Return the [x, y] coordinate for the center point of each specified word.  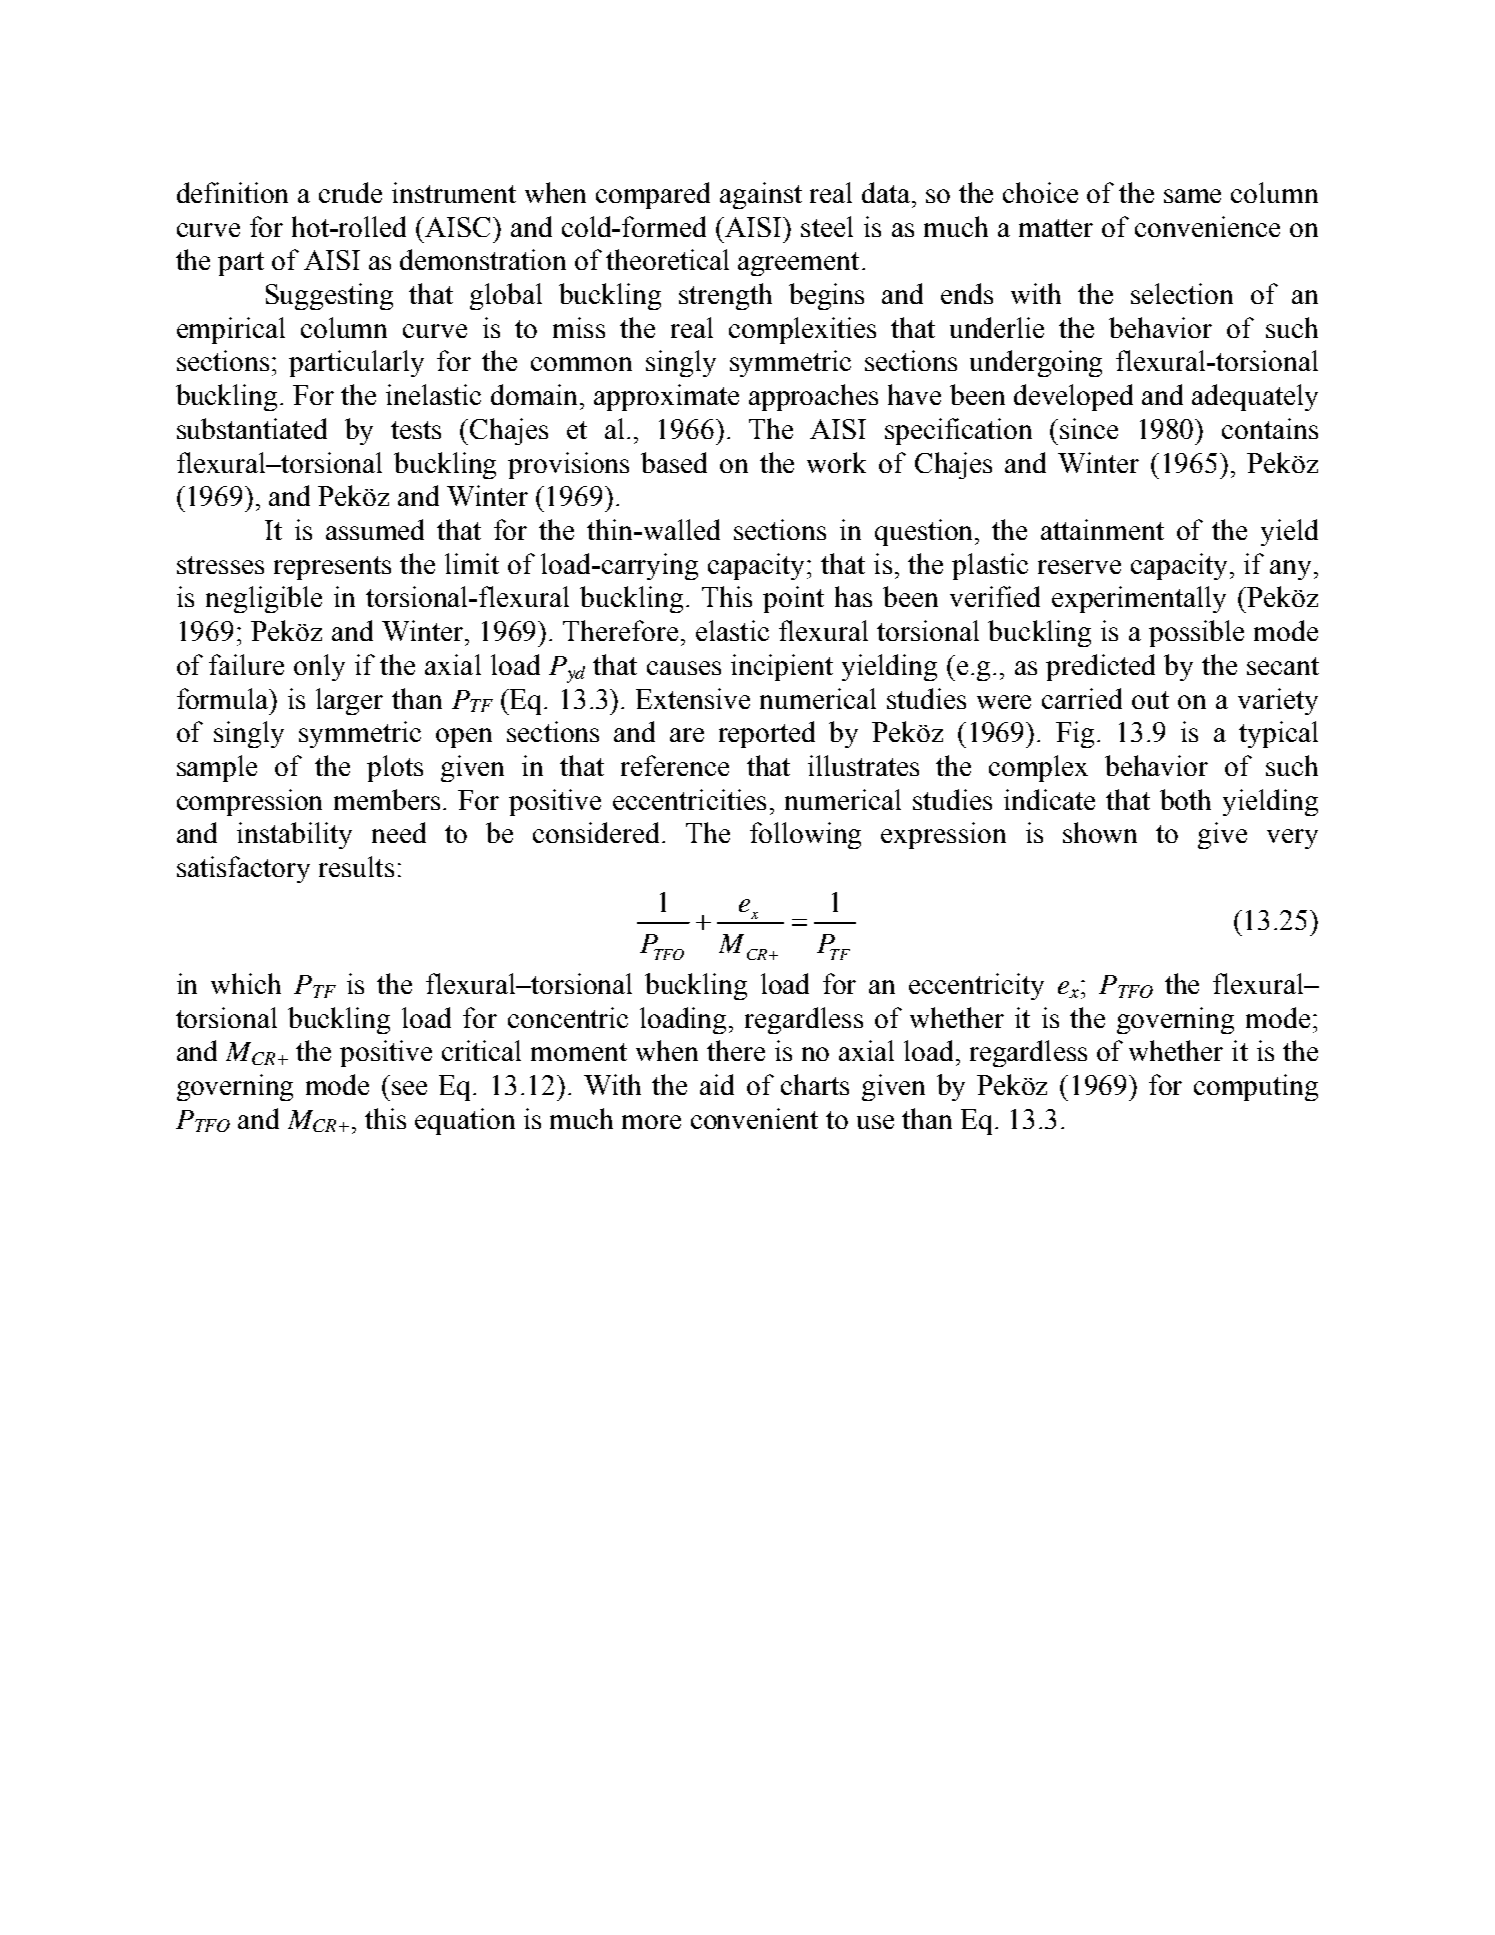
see [409, 1088]
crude [350, 192]
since [1089, 428]
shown [1100, 832]
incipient [782, 667]
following [805, 835]
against [761, 195]
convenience [1207, 226]
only [319, 667]
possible [1196, 633]
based [674, 462]
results [356, 866]
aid [717, 1084]
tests [416, 430]
